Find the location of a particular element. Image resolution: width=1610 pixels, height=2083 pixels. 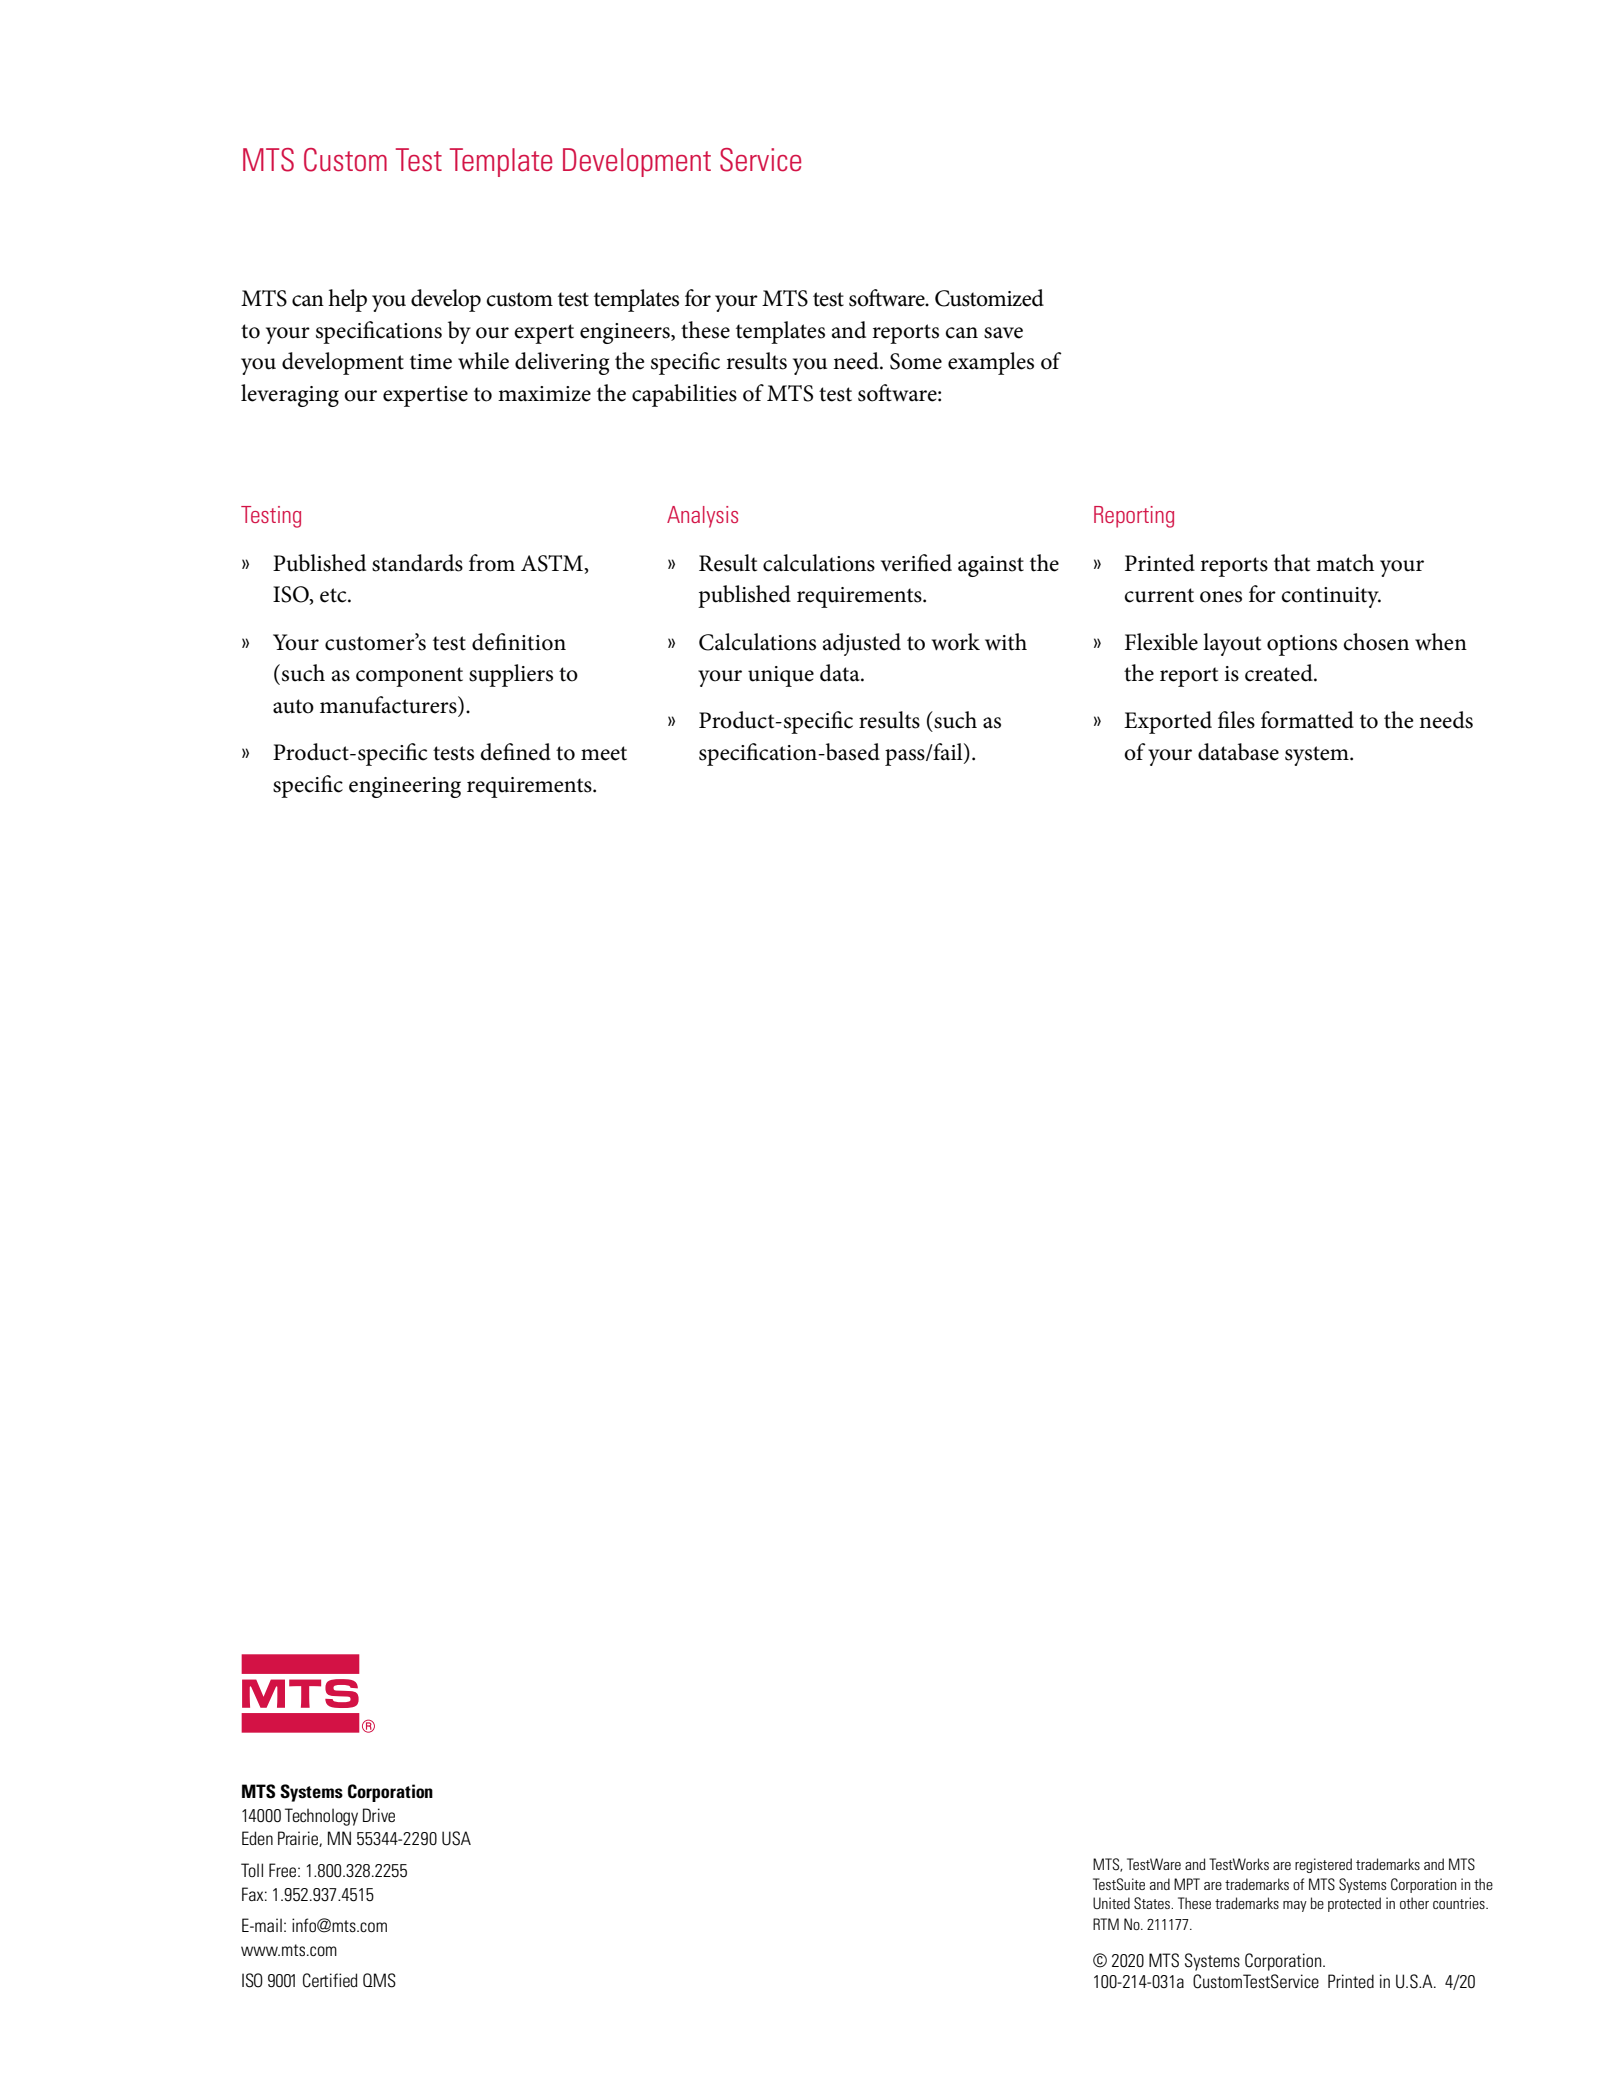

time is located at coordinates (431, 362).
